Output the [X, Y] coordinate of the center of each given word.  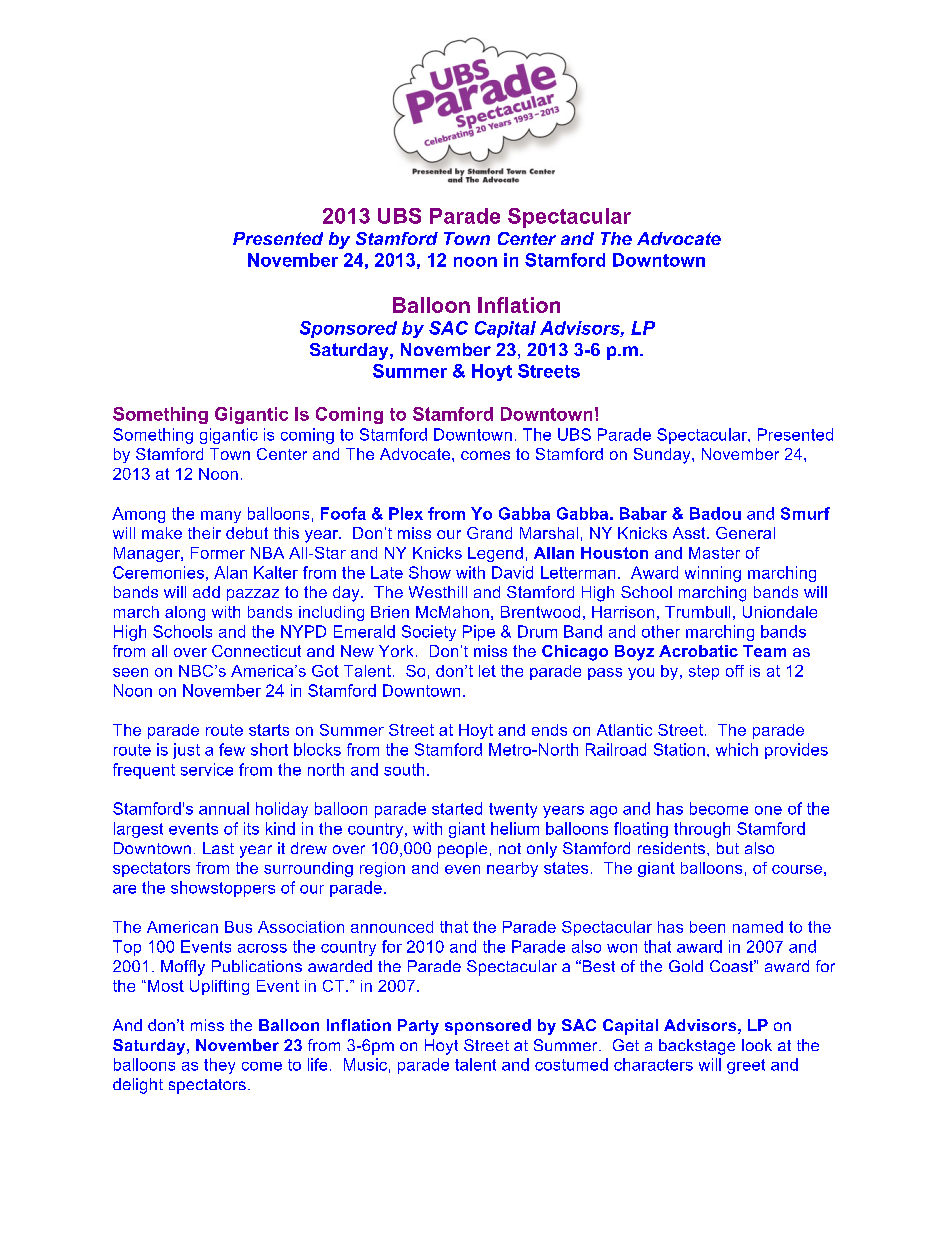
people [462, 850]
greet [746, 1066]
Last [218, 848]
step [704, 672]
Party [418, 1027]
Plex [406, 513]
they [219, 1066]
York [396, 651]
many [221, 517]
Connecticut [256, 651]
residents [673, 848]
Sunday [663, 456]
